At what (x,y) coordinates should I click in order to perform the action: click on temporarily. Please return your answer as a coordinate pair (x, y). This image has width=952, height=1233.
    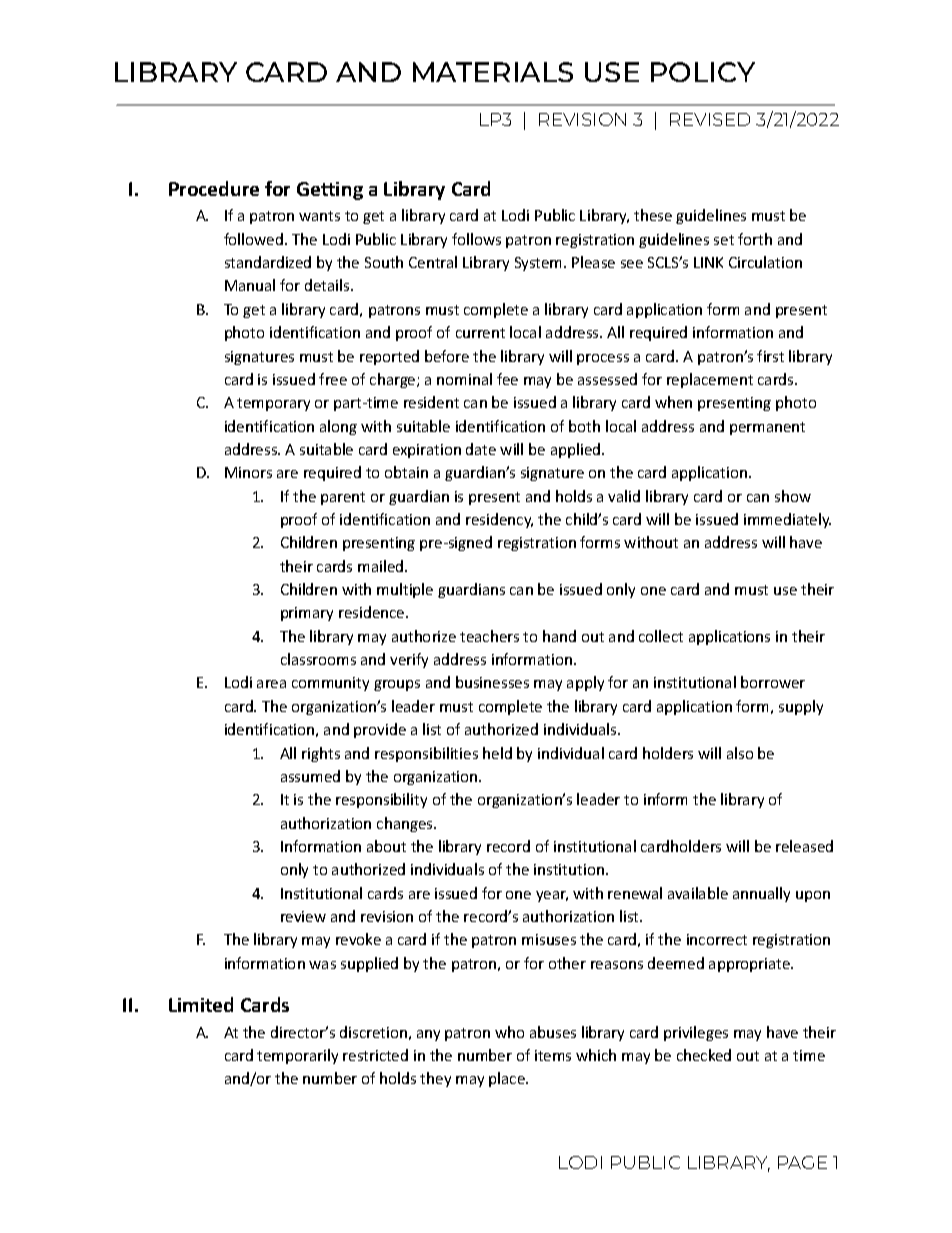
    Looking at the image, I should click on (297, 1056).
